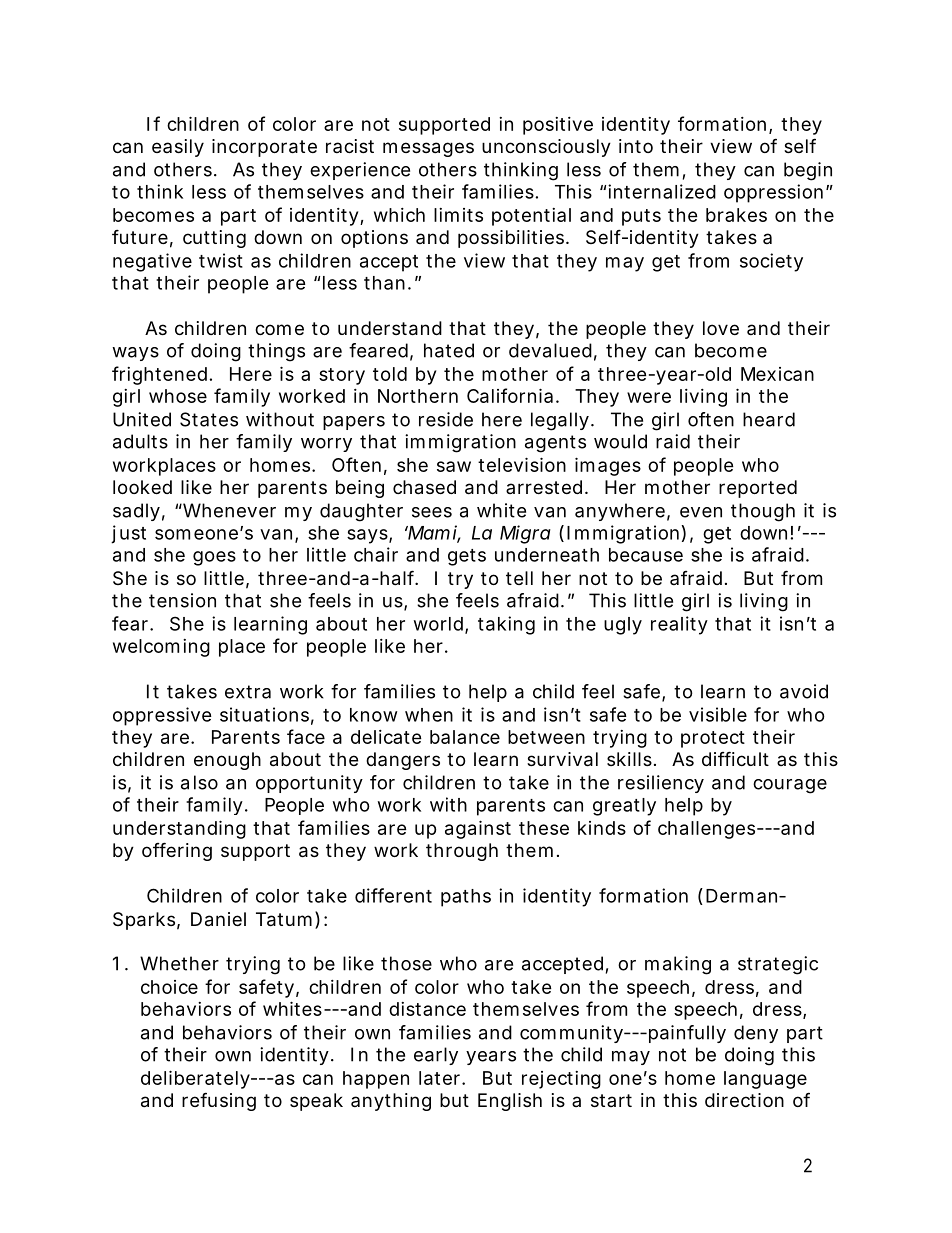  I want to click on balance, so click(465, 737).
